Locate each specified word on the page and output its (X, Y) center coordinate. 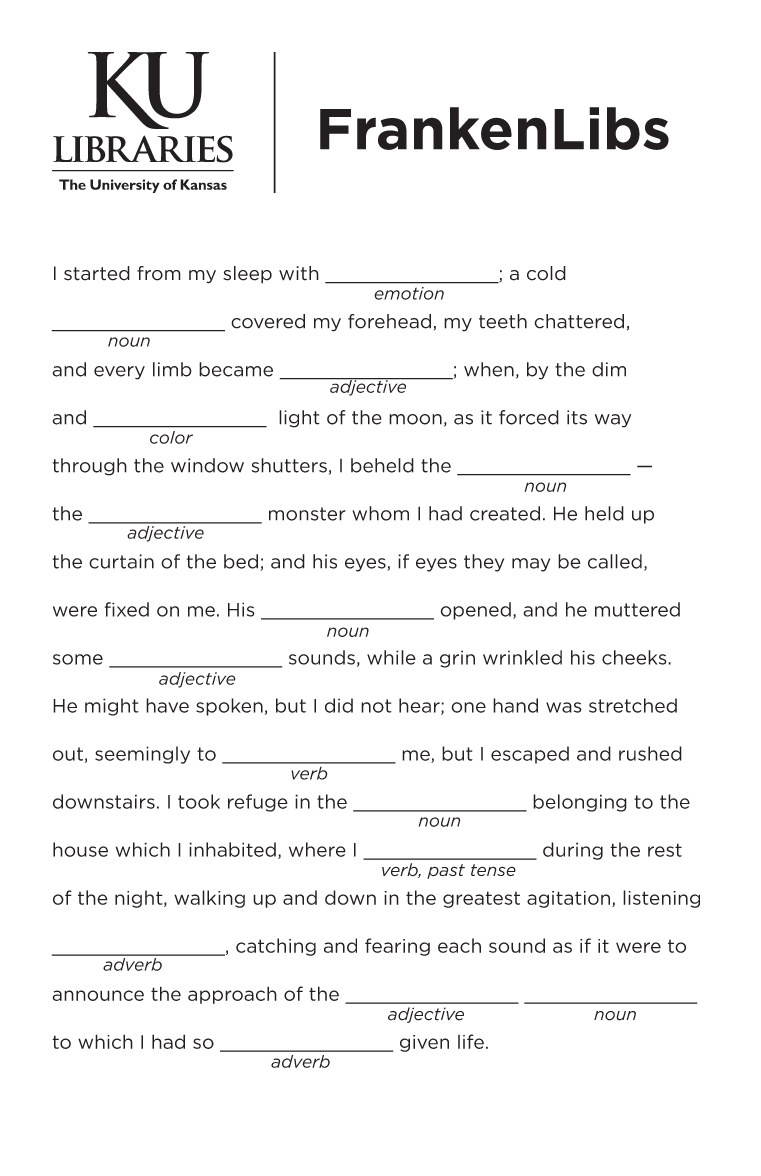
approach (232, 995)
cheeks (635, 657)
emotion (409, 293)
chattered (579, 321)
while (391, 657)
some (78, 659)
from (159, 273)
